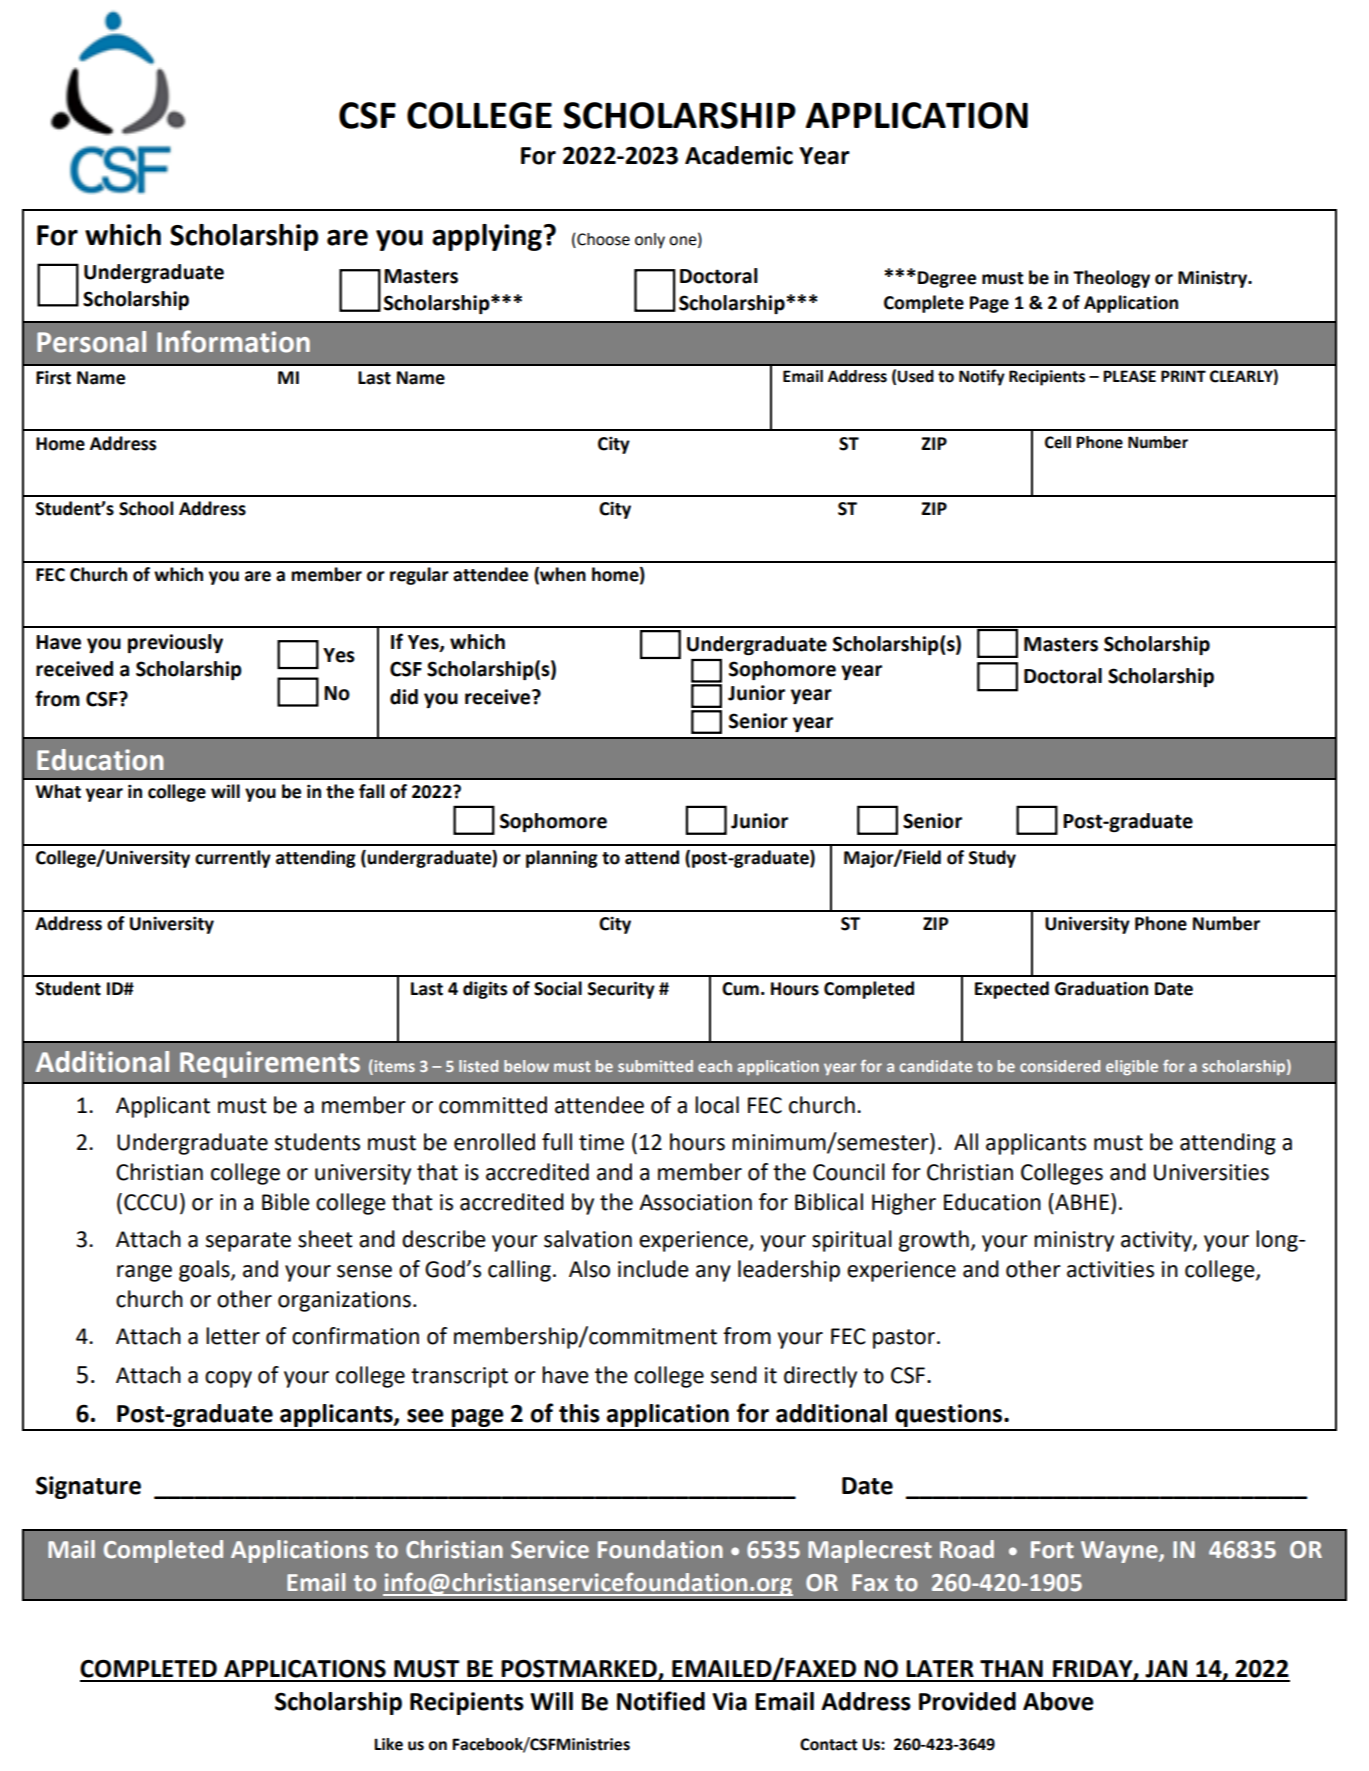  I want to click on letter, so click(233, 1336).
